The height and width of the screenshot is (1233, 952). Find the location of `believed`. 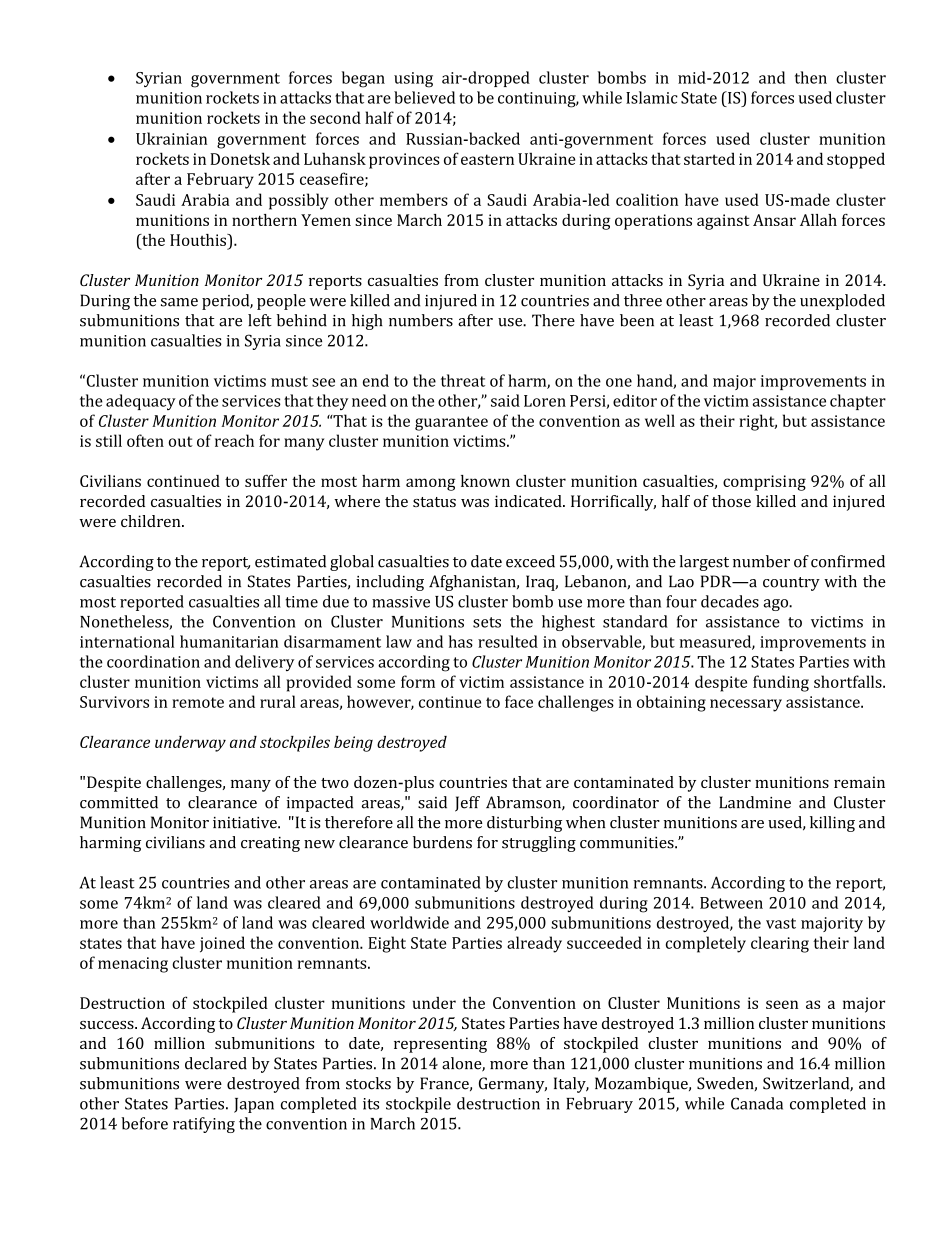

believed is located at coordinates (424, 97).
